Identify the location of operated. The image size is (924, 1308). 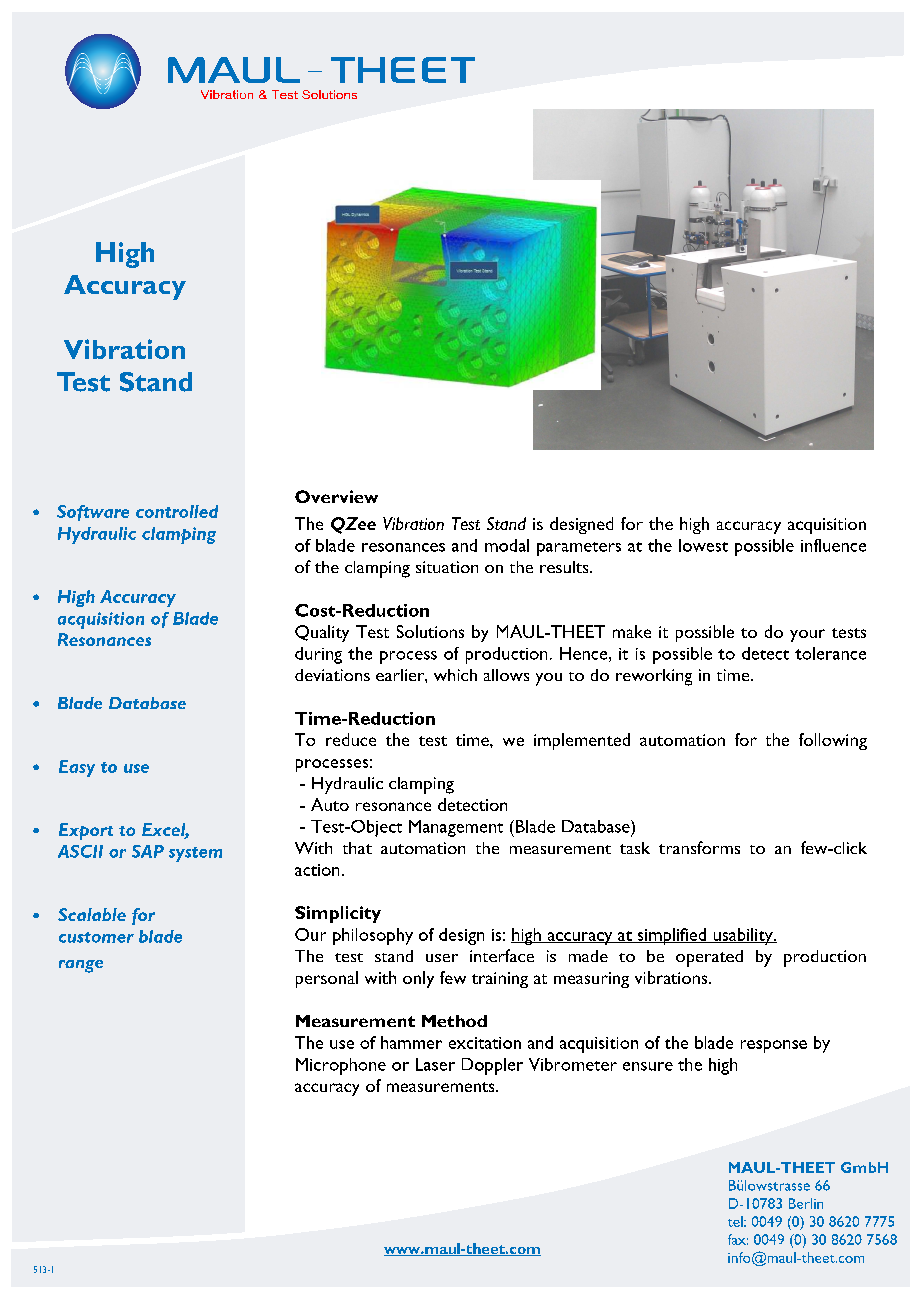
(709, 958).
